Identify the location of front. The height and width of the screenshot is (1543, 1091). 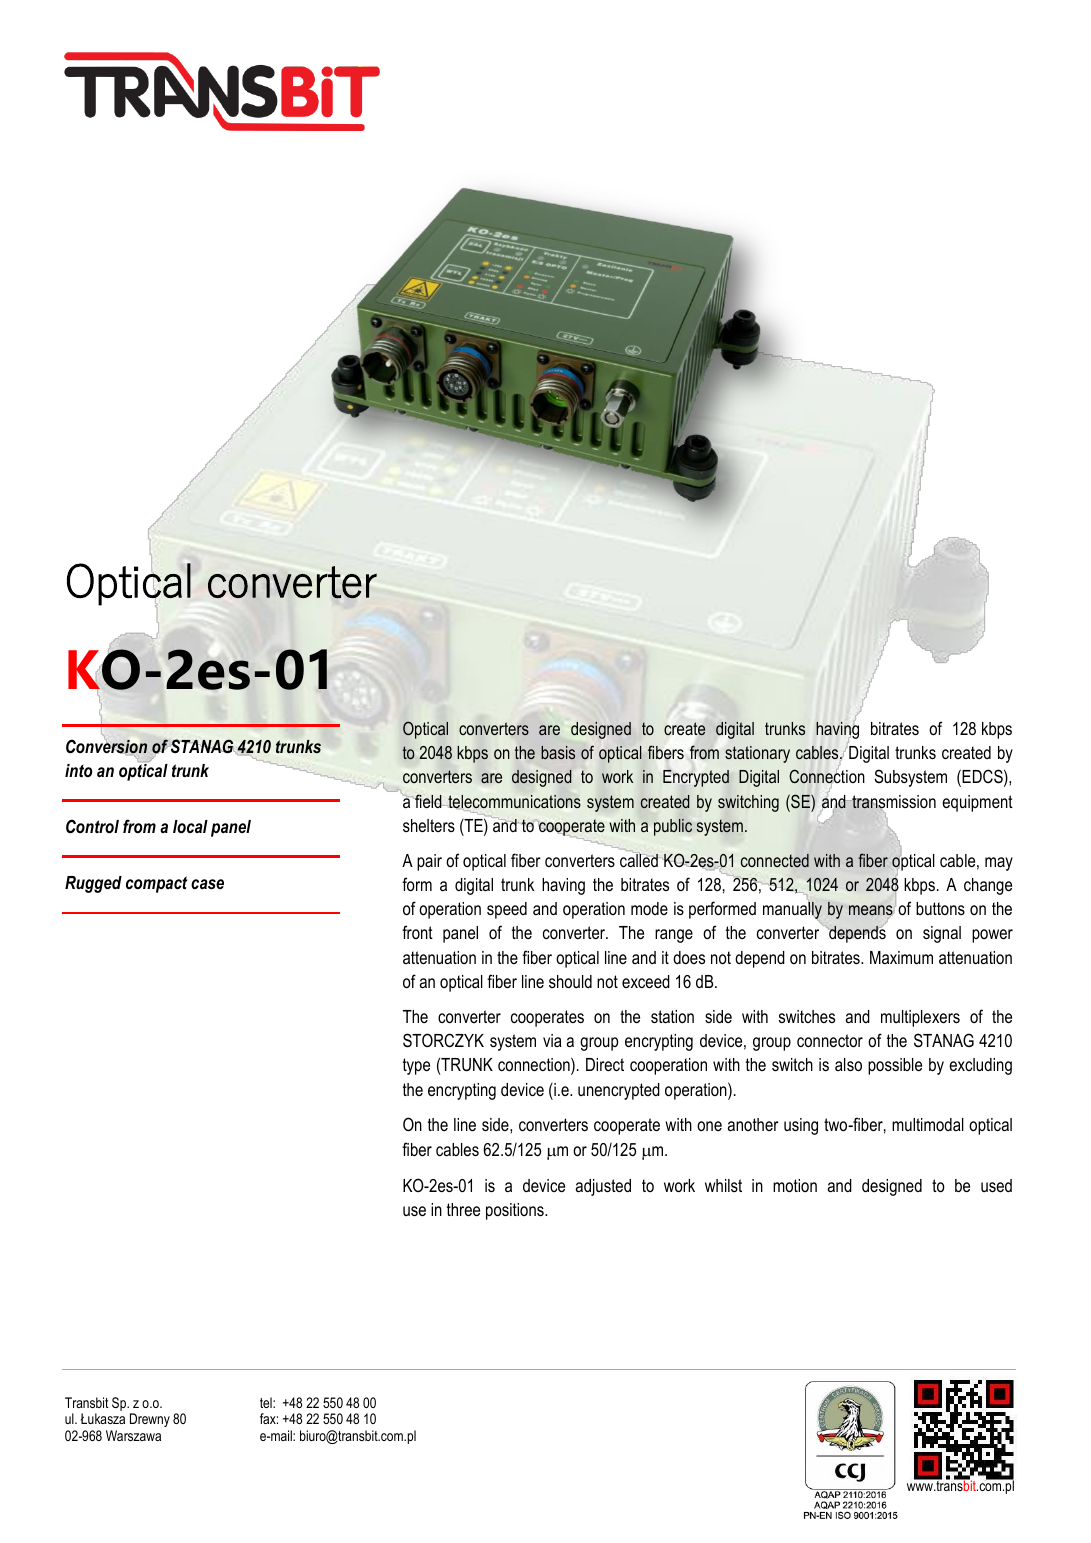
(417, 932).
